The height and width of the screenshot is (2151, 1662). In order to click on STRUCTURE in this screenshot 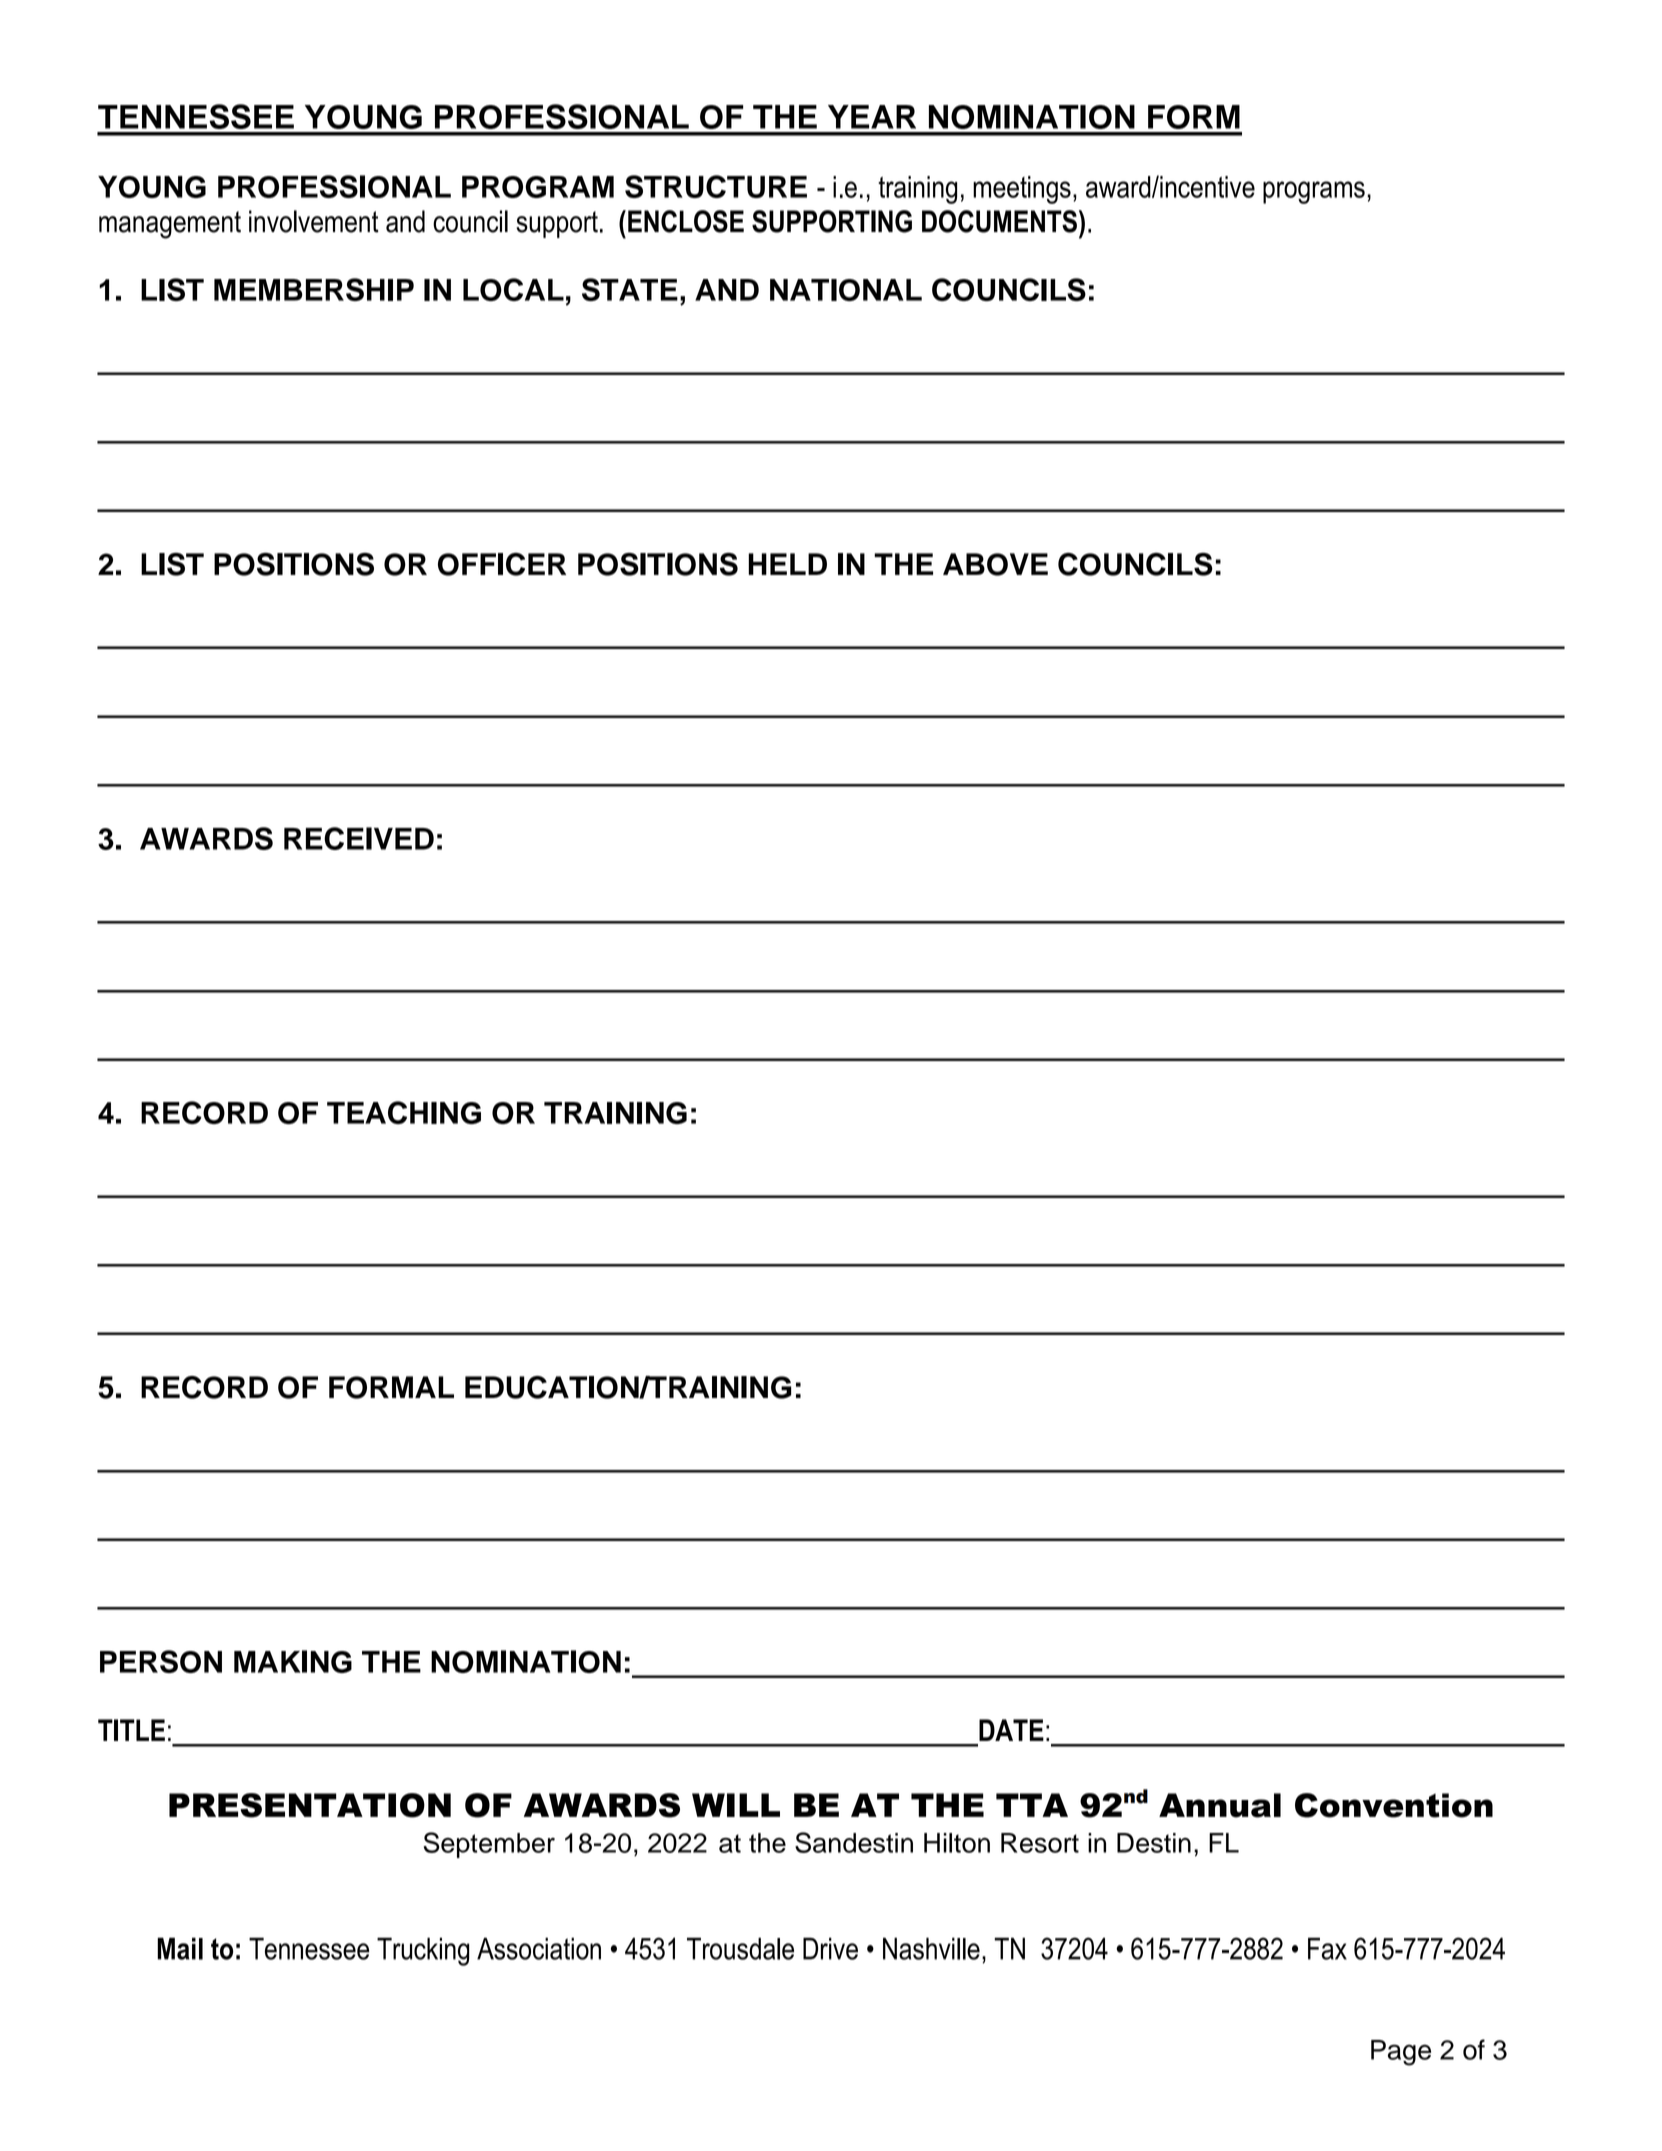, I will do `click(716, 186)`.
